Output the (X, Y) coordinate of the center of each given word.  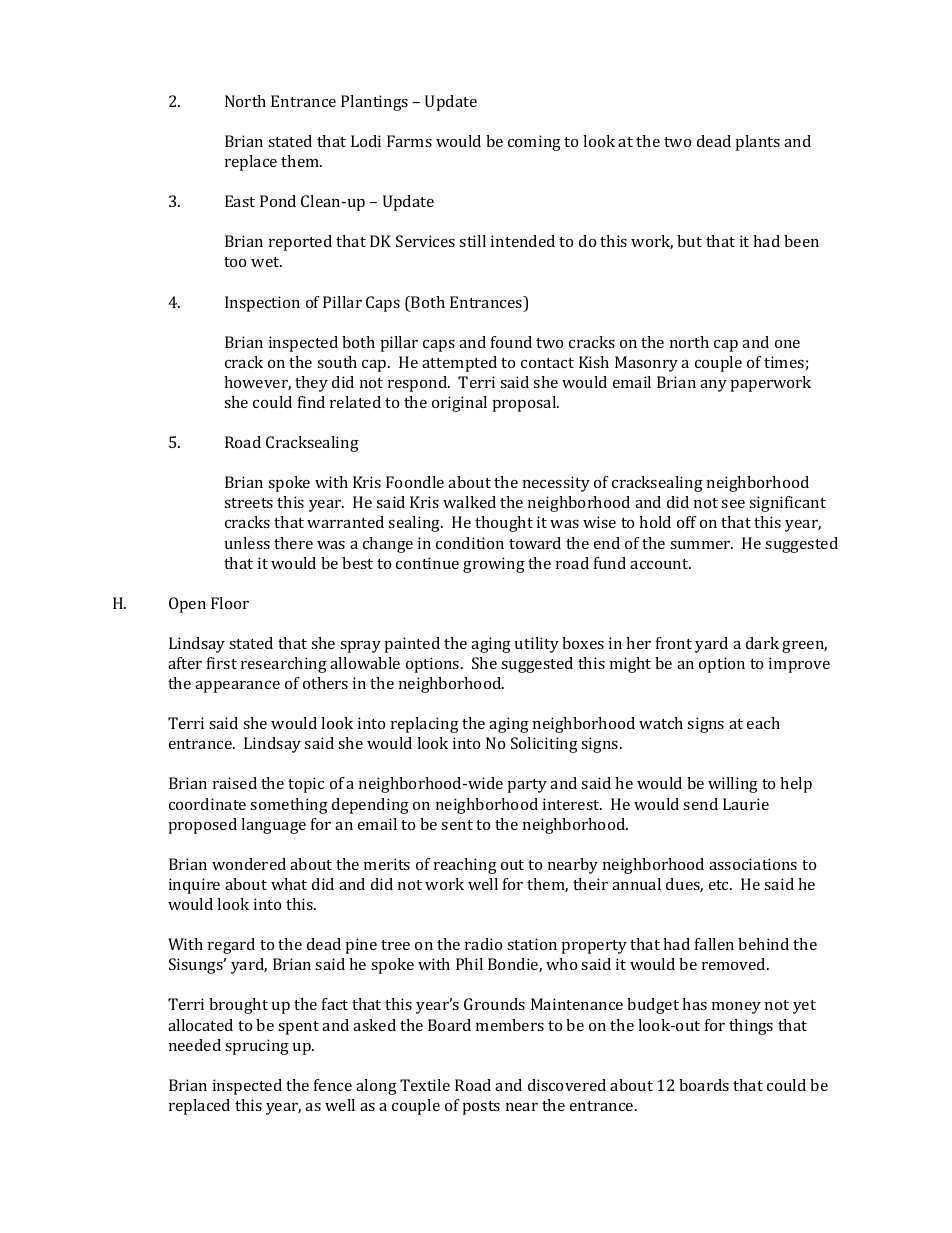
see (733, 504)
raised (235, 783)
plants (758, 143)
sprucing (257, 1047)
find (311, 402)
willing (733, 785)
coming (534, 143)
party (527, 786)
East (240, 201)
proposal (526, 404)
